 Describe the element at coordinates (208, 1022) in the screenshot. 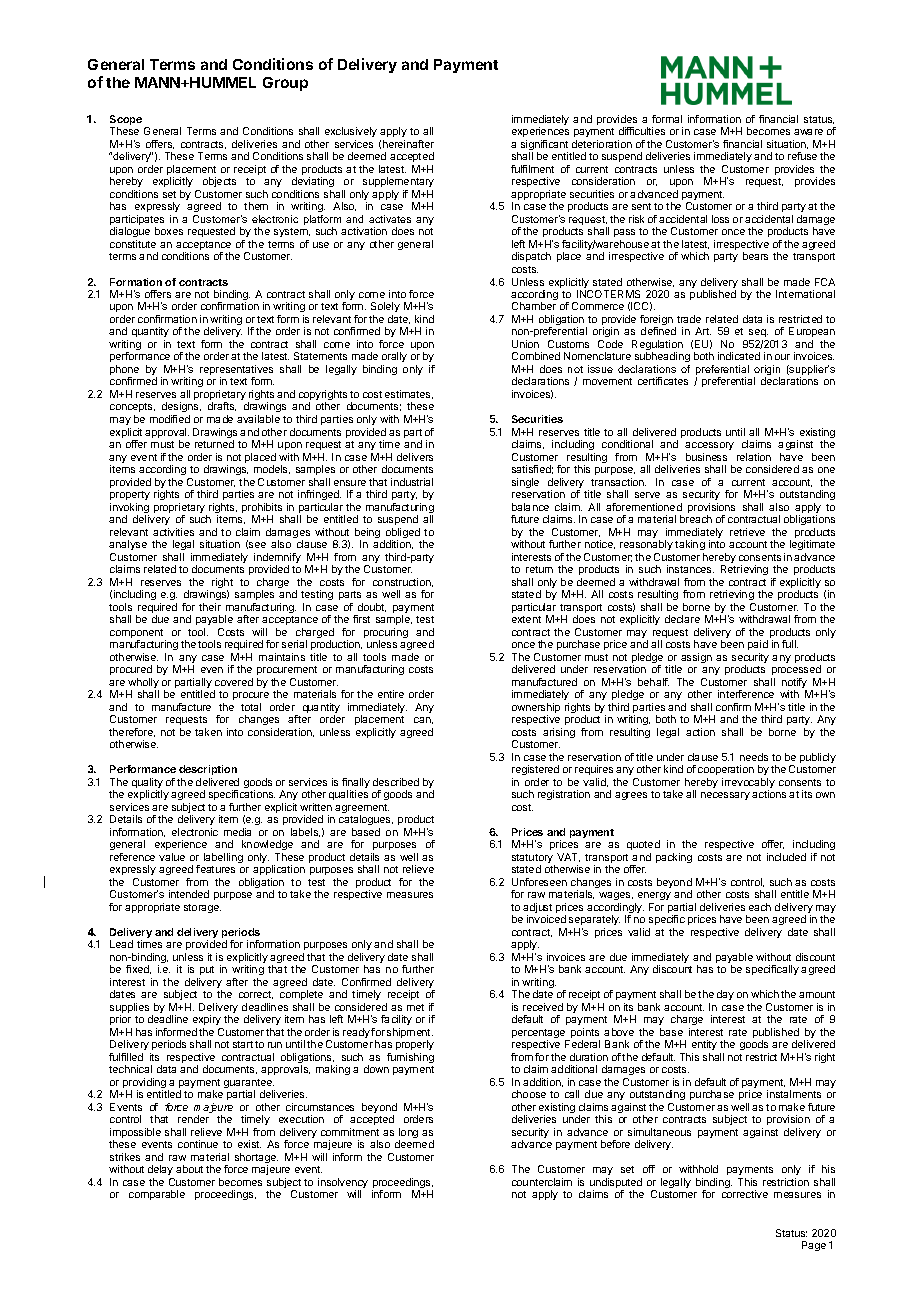

I see `expiry` at that location.
